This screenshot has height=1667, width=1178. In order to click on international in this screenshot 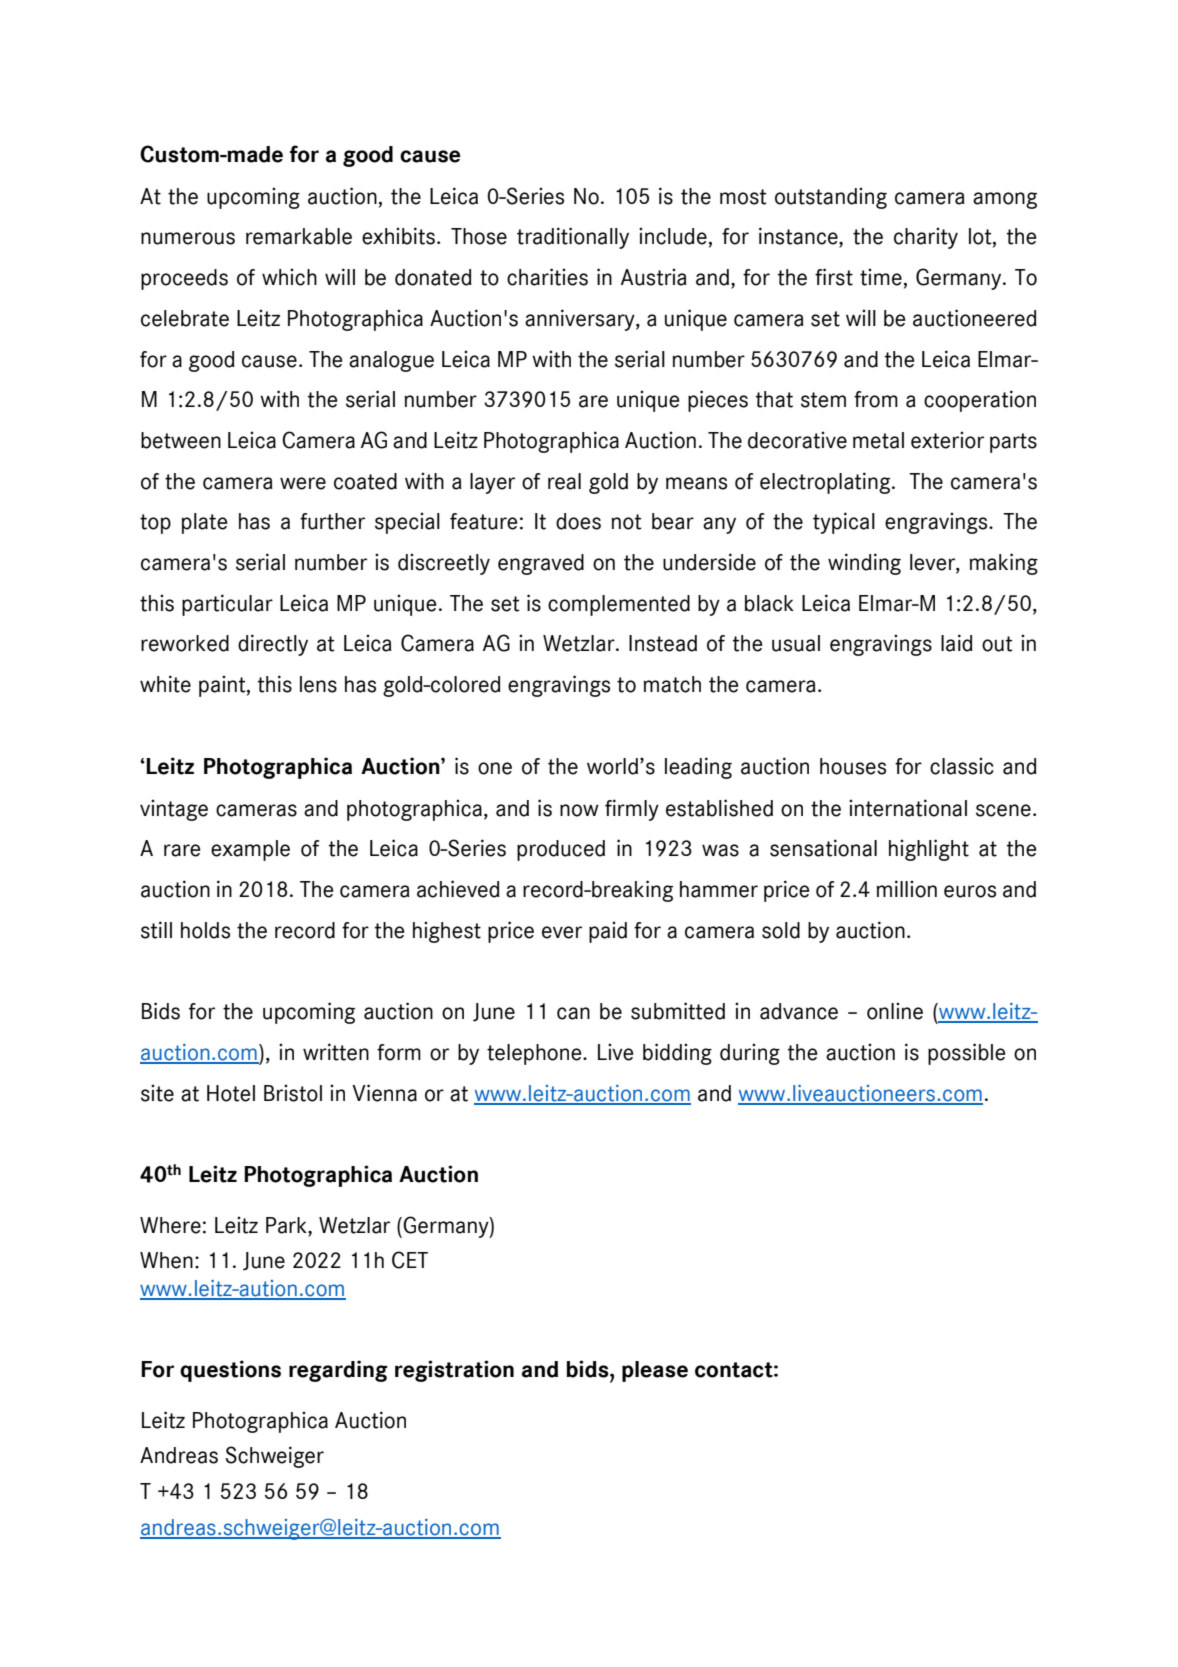, I will do `click(908, 808)`.
